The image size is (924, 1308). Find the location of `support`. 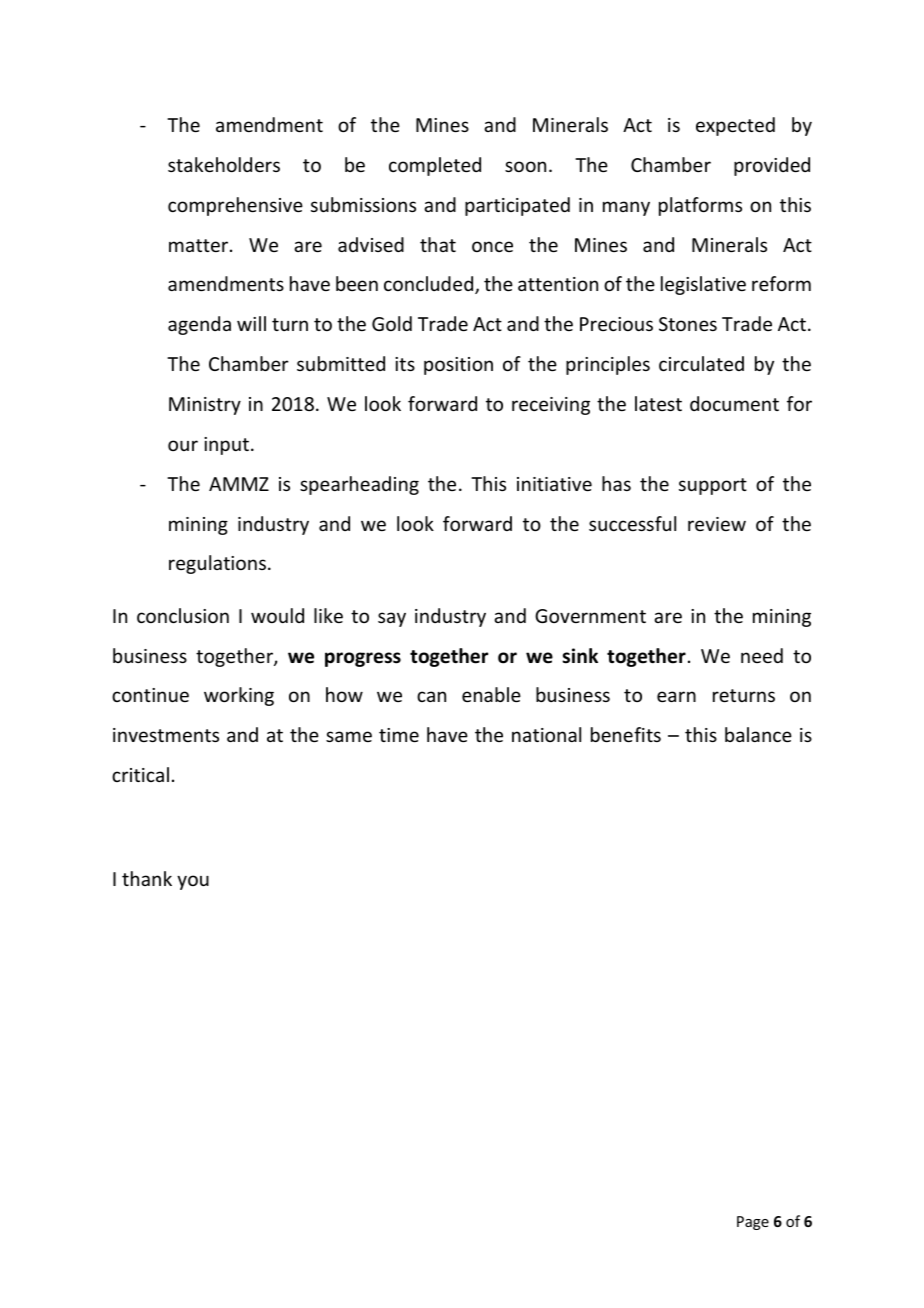

support is located at coordinates (713, 486).
